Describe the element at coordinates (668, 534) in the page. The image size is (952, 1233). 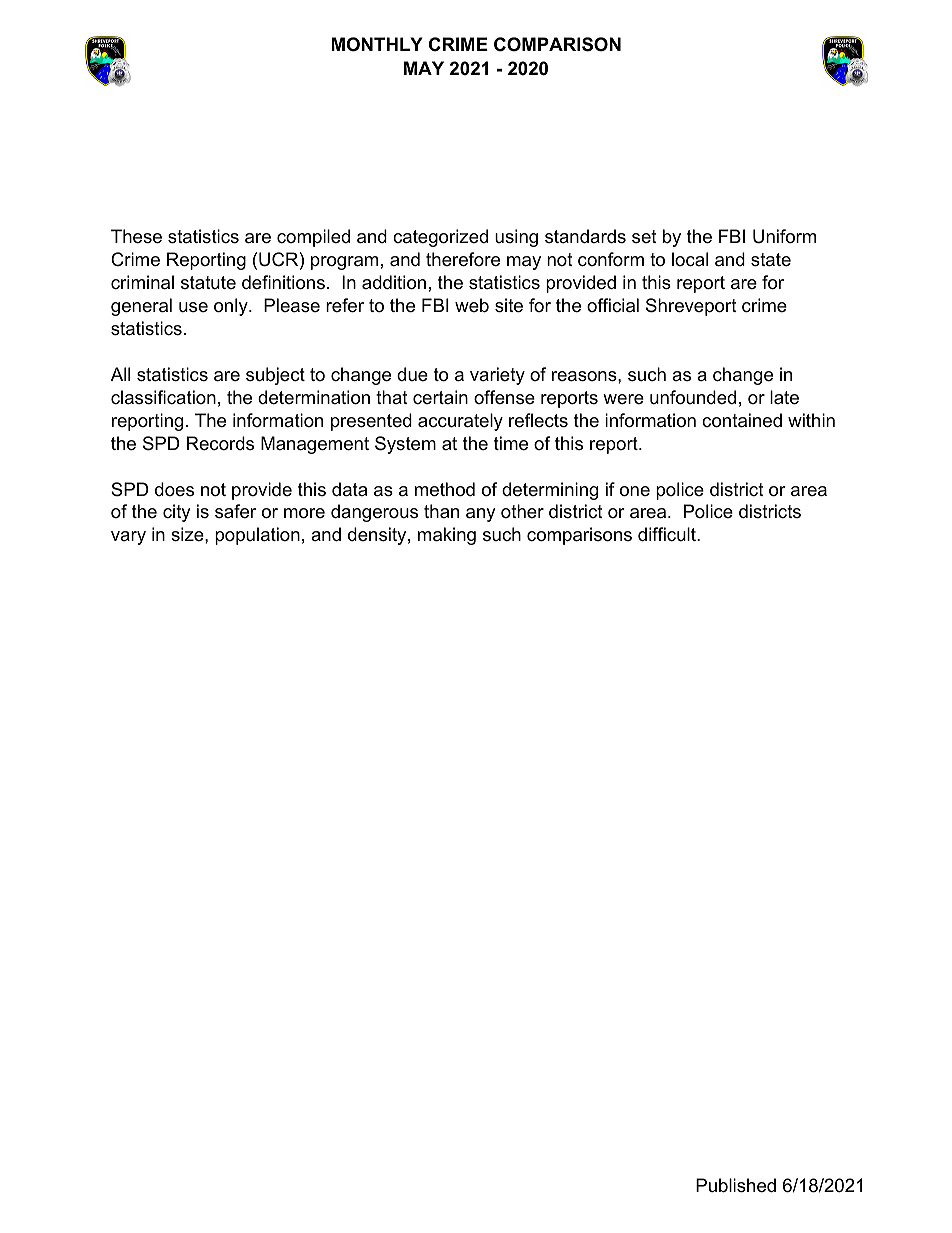
I see `difficult` at that location.
